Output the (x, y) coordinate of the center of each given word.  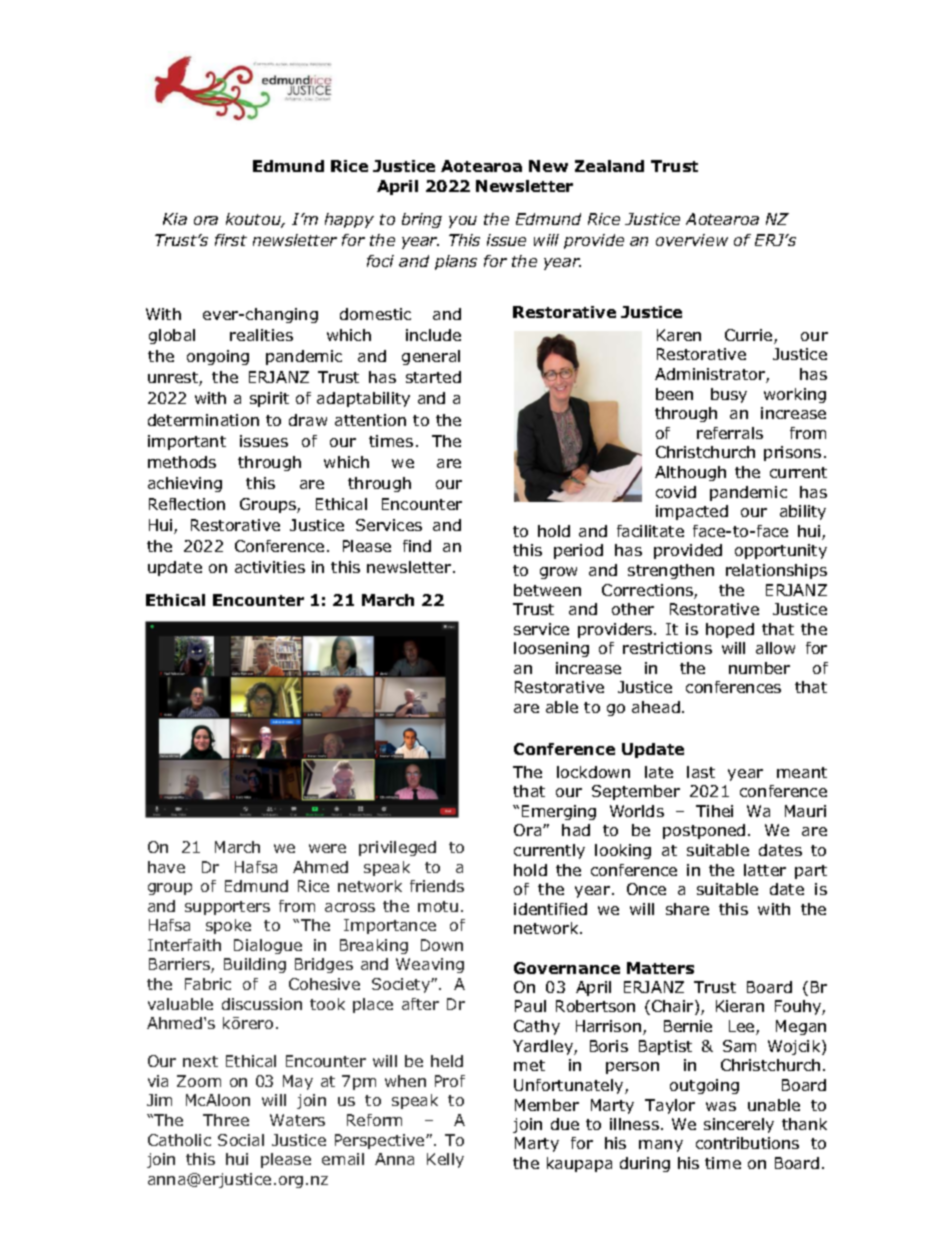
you (463, 222)
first (231, 240)
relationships (776, 571)
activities (270, 567)
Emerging (559, 812)
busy (729, 395)
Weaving (430, 965)
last (701, 772)
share (687, 909)
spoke (228, 926)
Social (241, 1140)
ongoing (218, 357)
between (547, 590)
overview (692, 240)
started (433, 377)
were (327, 848)
